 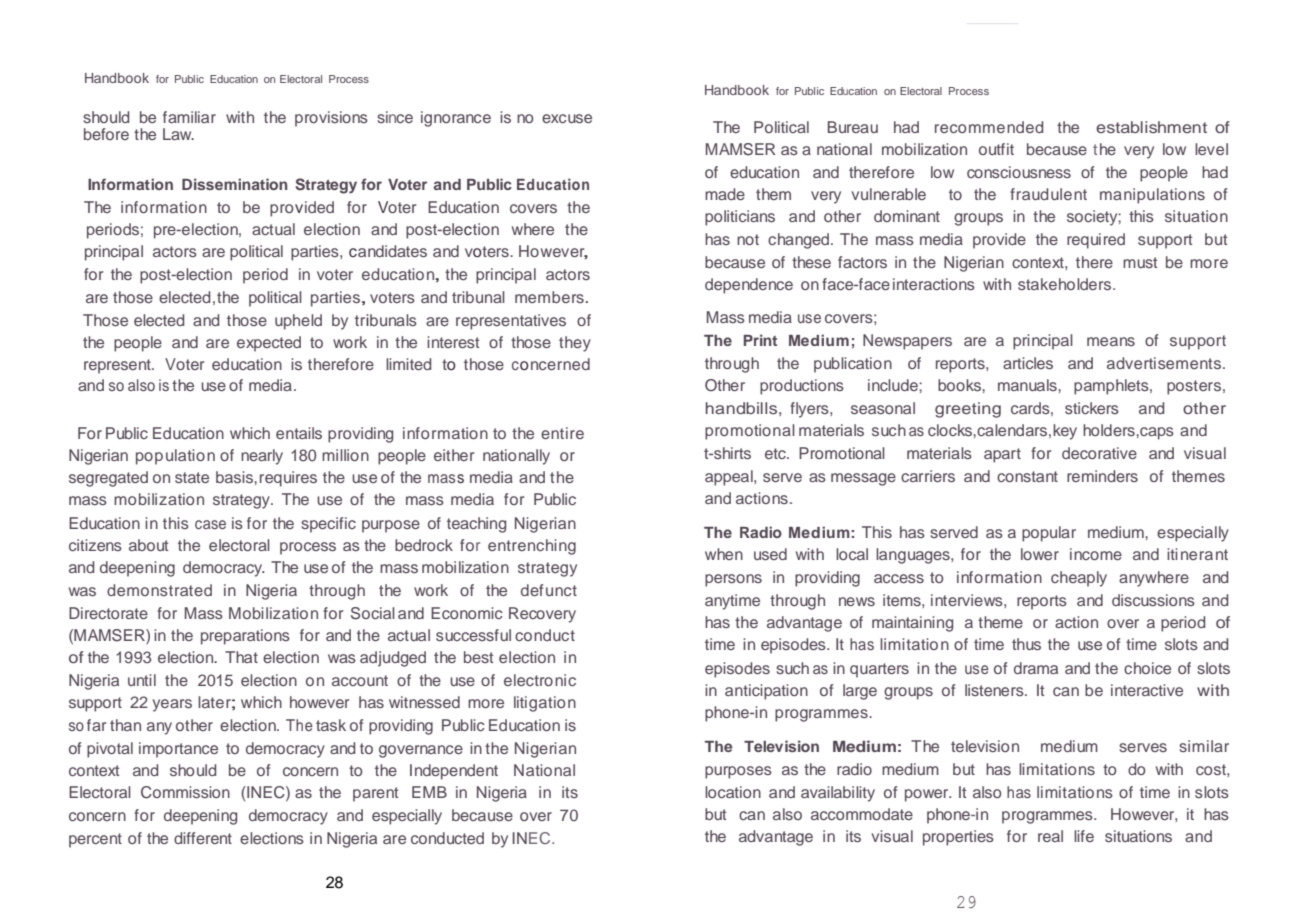 I want to click on means, so click(x=1111, y=341).
